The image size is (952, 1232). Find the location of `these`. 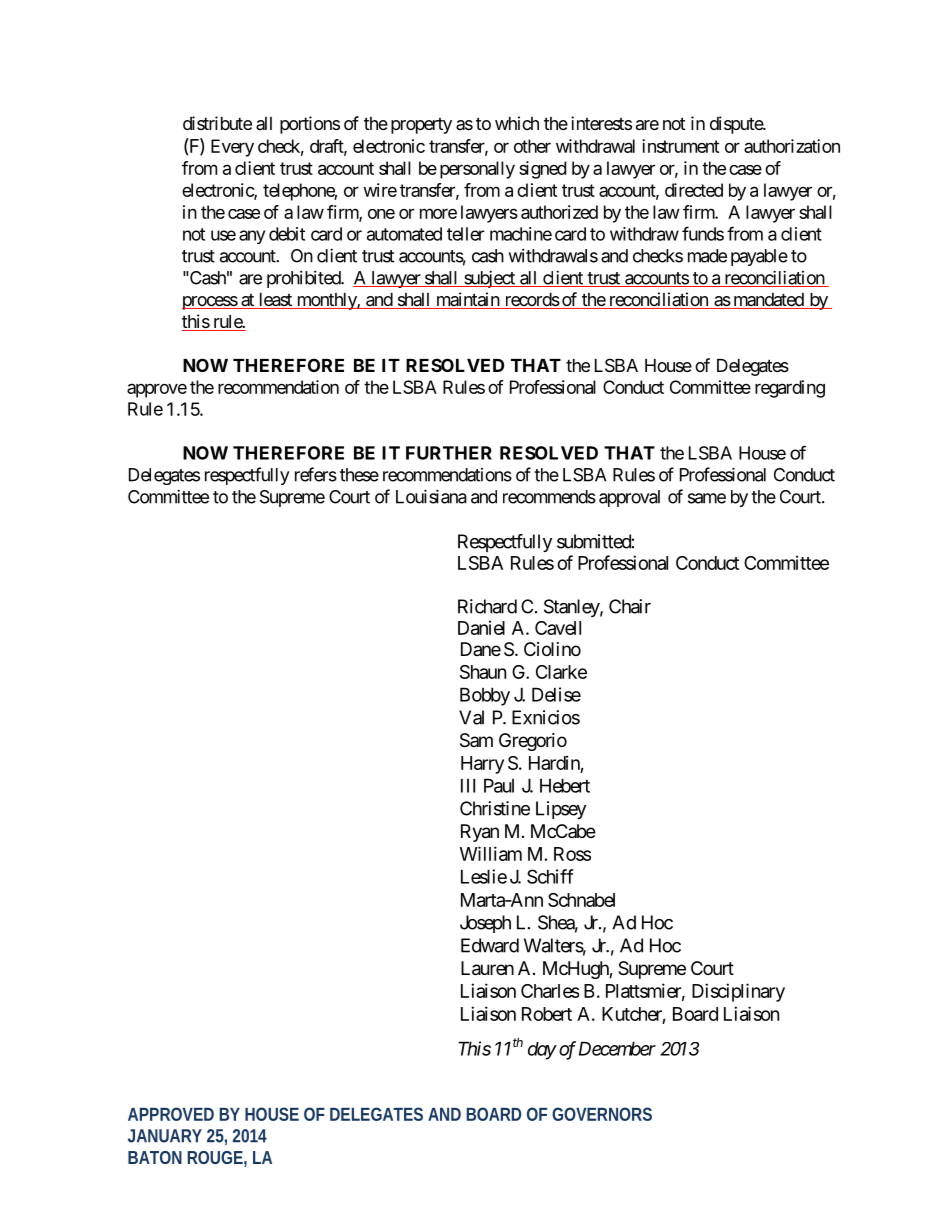

these is located at coordinates (359, 475).
